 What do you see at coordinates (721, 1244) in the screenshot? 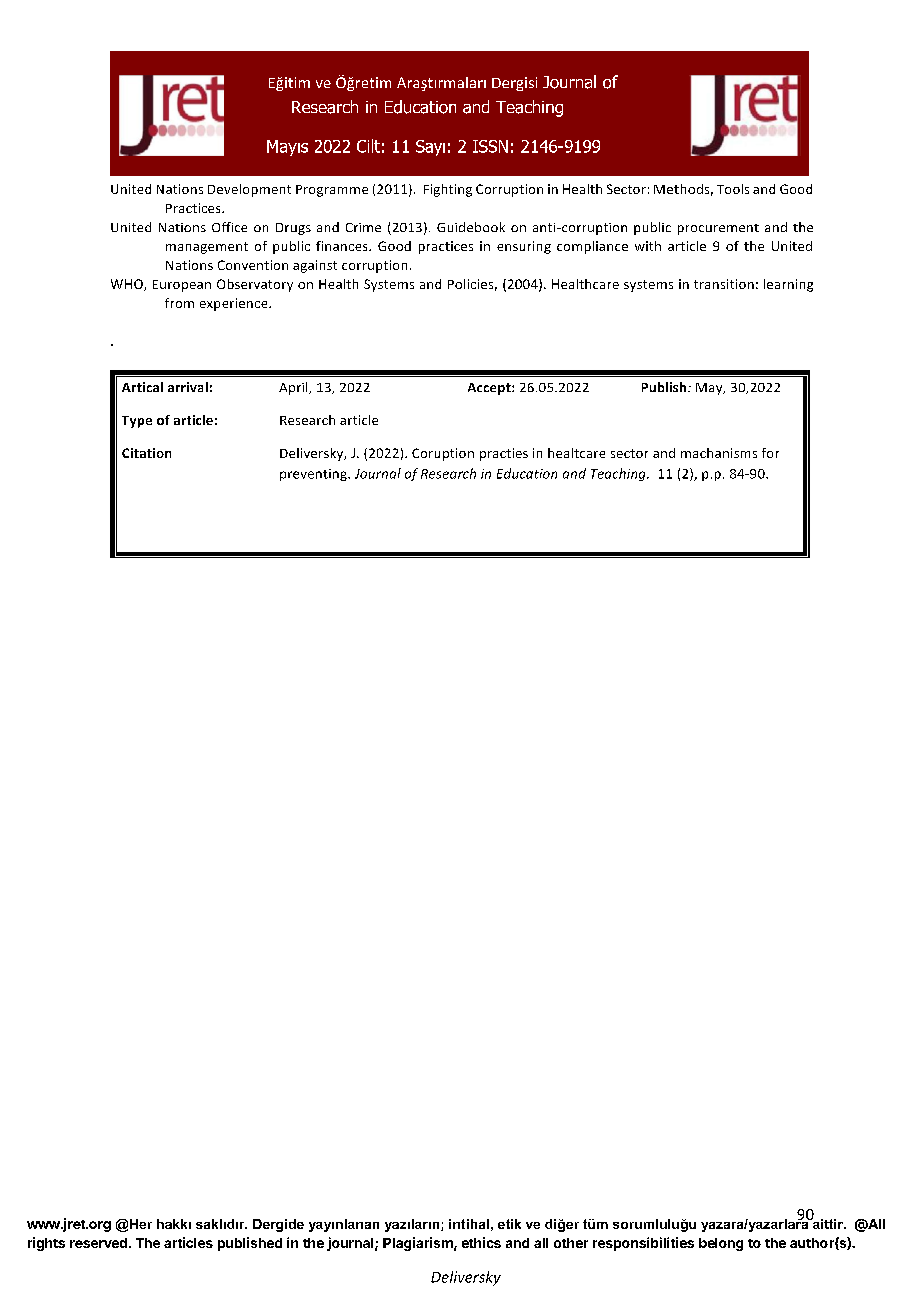
I see `belong` at bounding box center [721, 1244].
